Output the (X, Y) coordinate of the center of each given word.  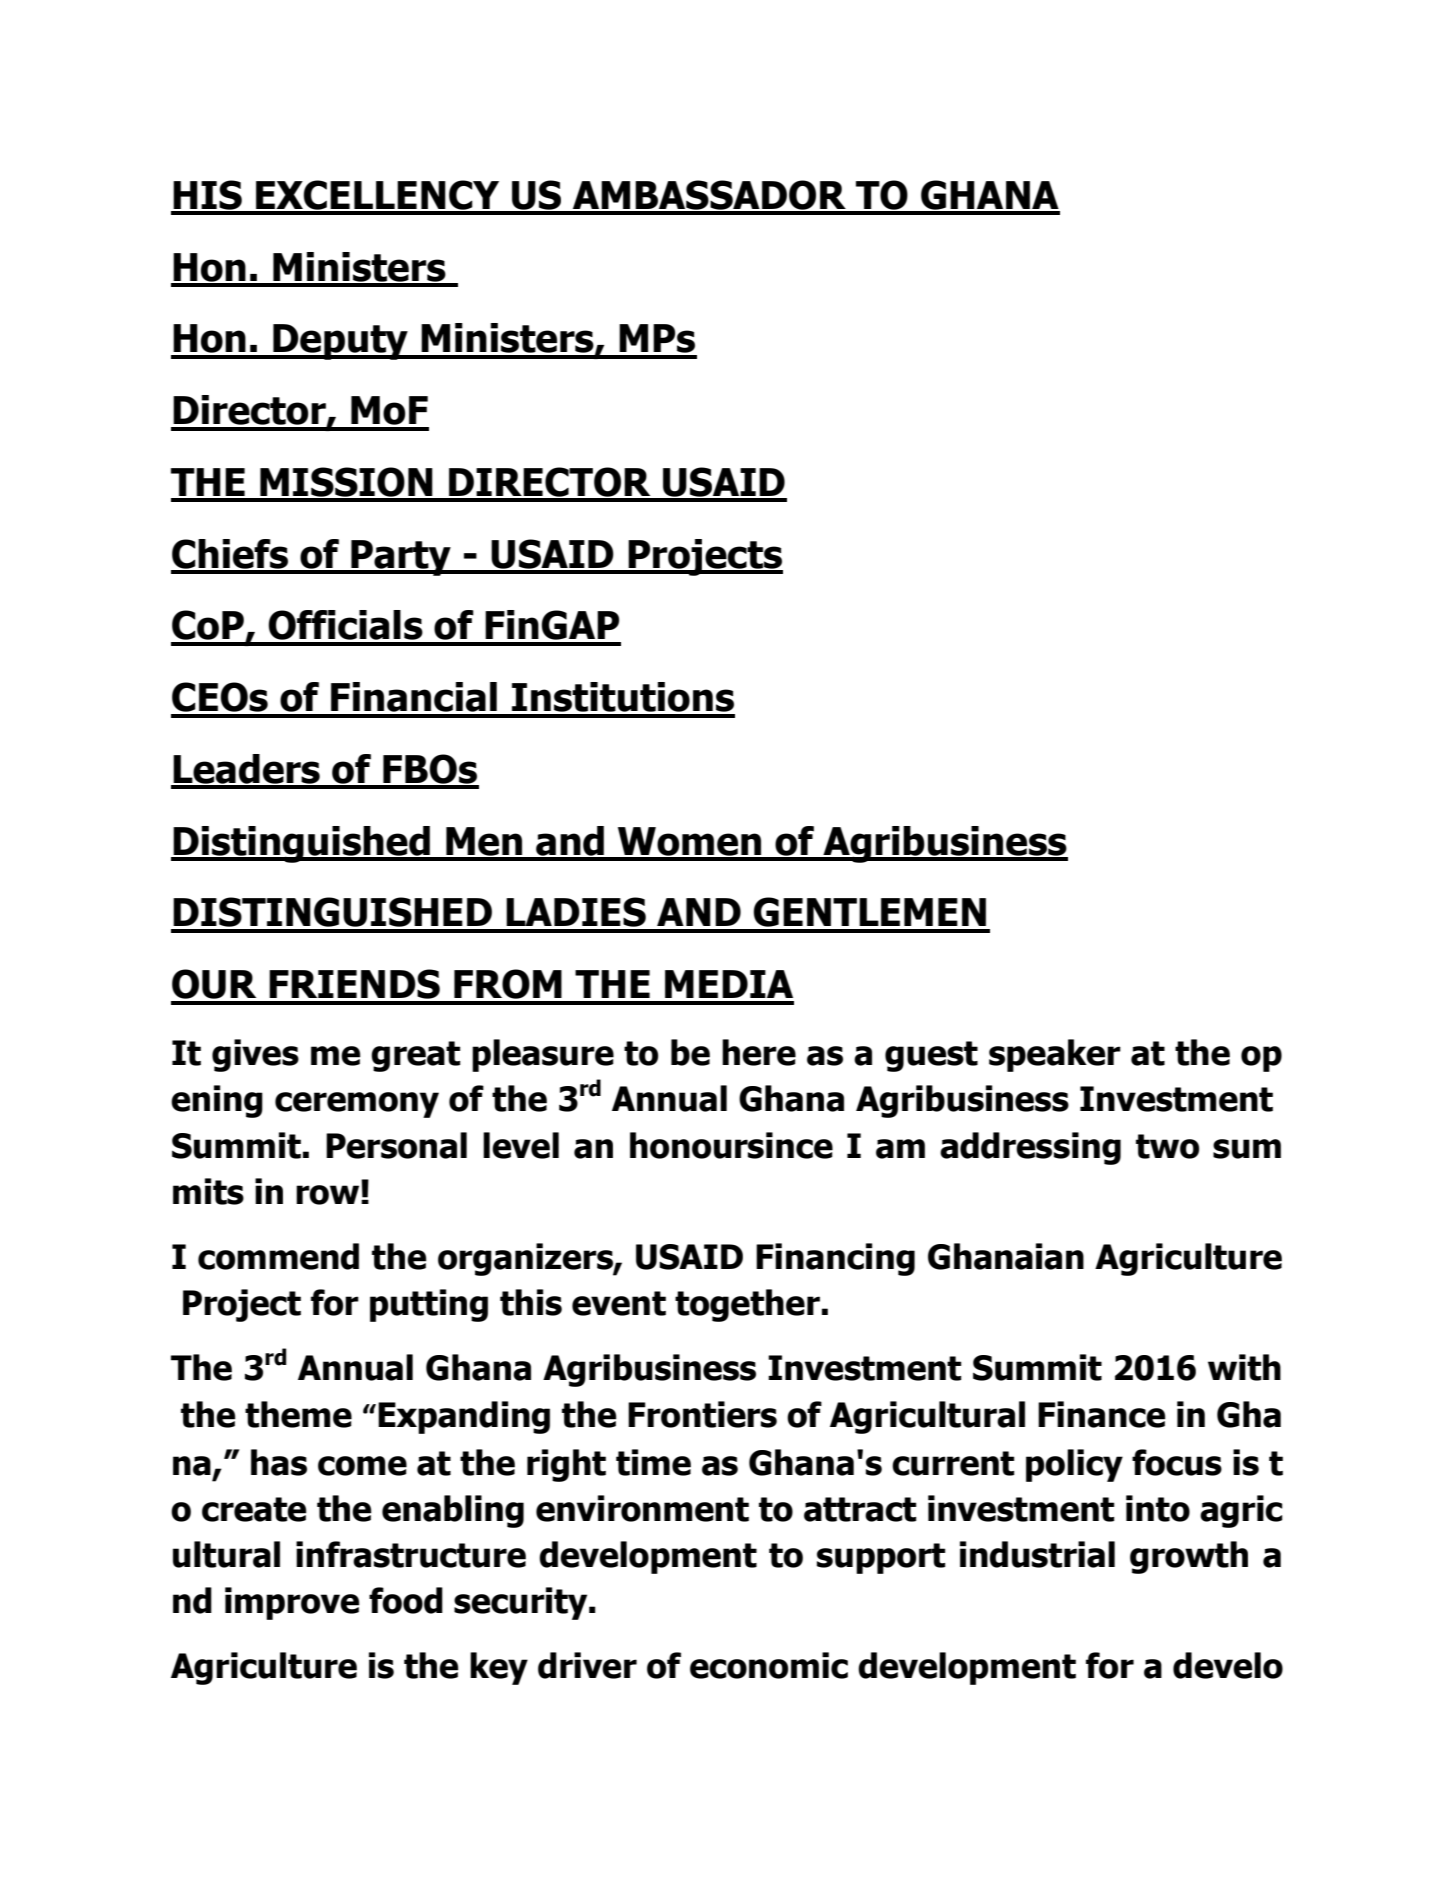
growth (1189, 1557)
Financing (835, 1259)
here (759, 1052)
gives (255, 1055)
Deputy (340, 342)
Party (401, 558)
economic (769, 1665)
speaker (1055, 1055)
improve (292, 1603)
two (1167, 1146)
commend (278, 1256)
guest (931, 1056)
